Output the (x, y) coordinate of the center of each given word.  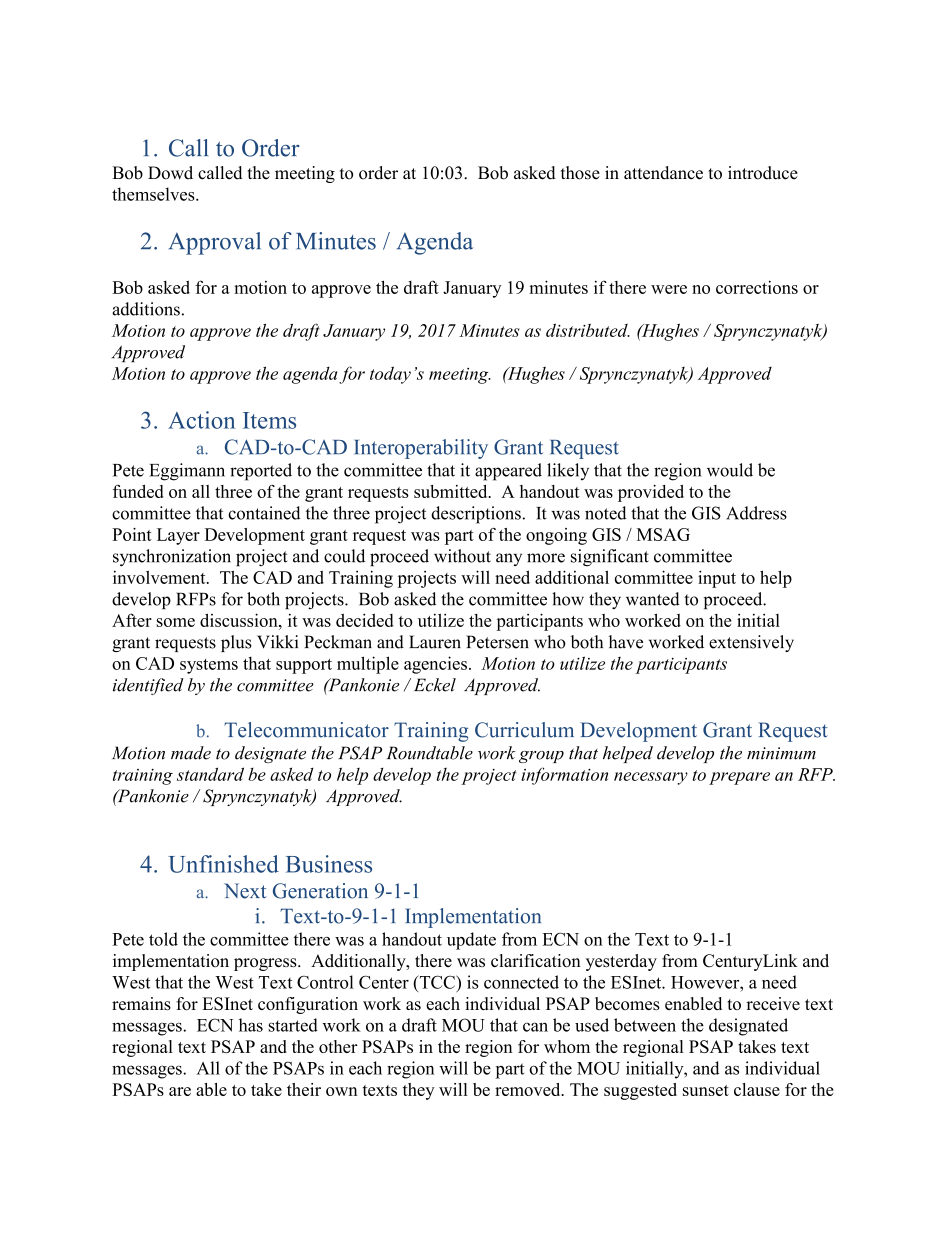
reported (261, 472)
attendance (663, 173)
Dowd (170, 173)
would (730, 470)
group (541, 757)
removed (529, 1089)
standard (210, 774)
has (251, 1025)
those (580, 173)
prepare (739, 778)
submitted (452, 491)
